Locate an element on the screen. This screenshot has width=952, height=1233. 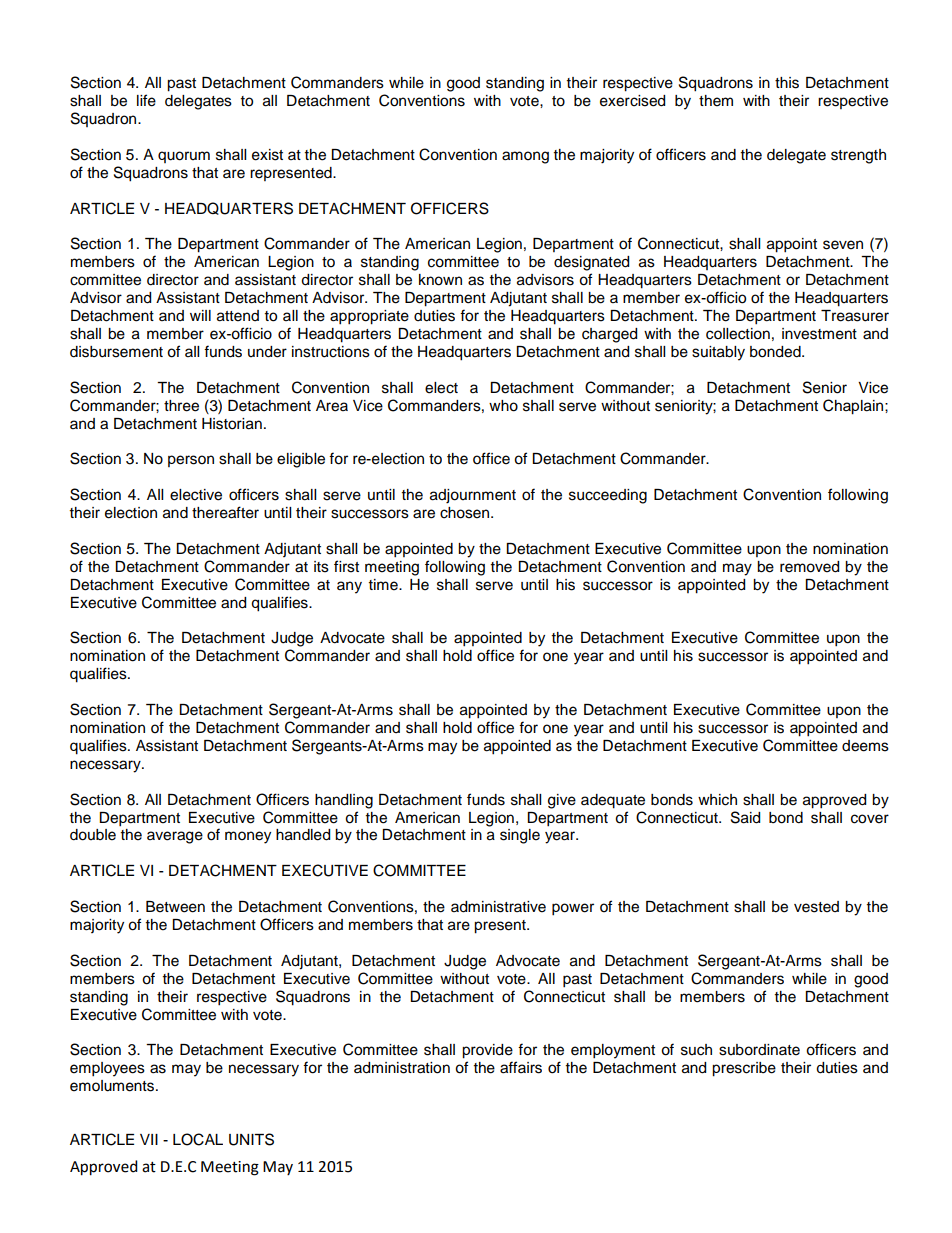
LOCAL is located at coordinates (198, 1139).
